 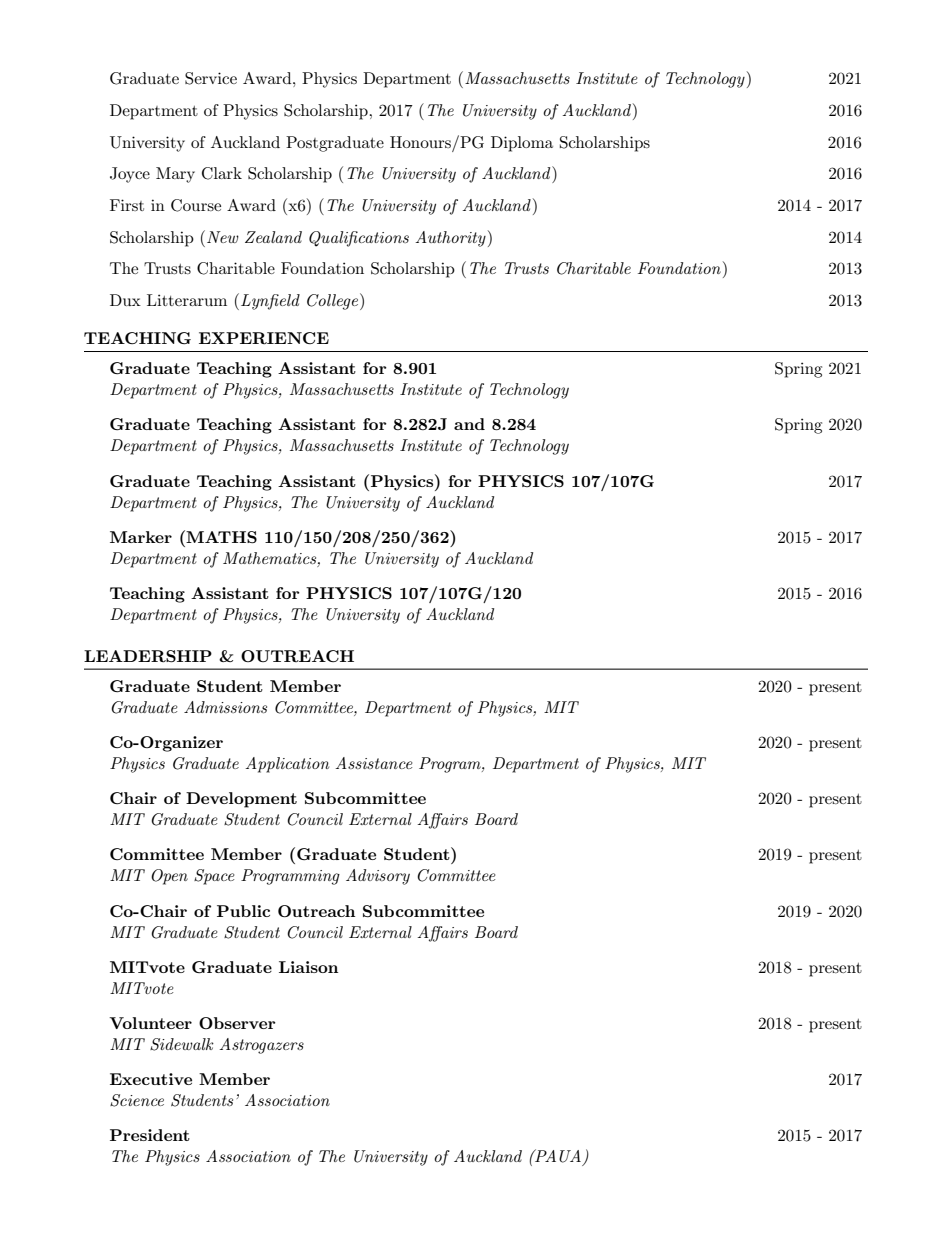 What do you see at coordinates (378, 877) in the page?
I see `Advisory` at bounding box center [378, 877].
